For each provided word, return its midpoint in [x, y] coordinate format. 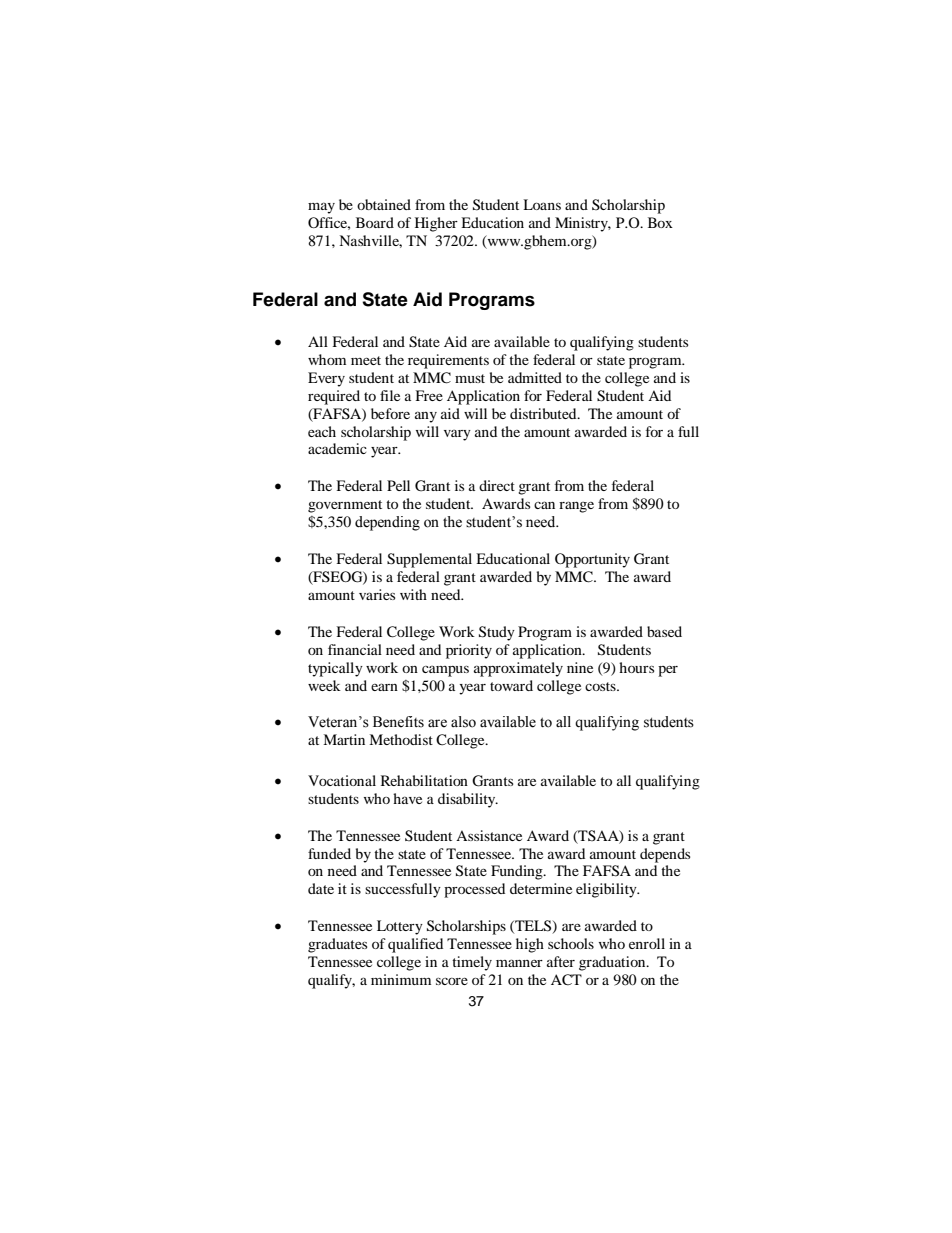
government [345, 506]
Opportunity [592, 560]
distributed [544, 413]
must [470, 378]
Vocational [342, 780]
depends [665, 855]
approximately [518, 669]
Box [660, 222]
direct [497, 485]
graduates [337, 945]
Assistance [489, 835]
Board [375, 222]
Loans [542, 204]
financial [355, 649]
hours [636, 667]
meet [366, 360]
